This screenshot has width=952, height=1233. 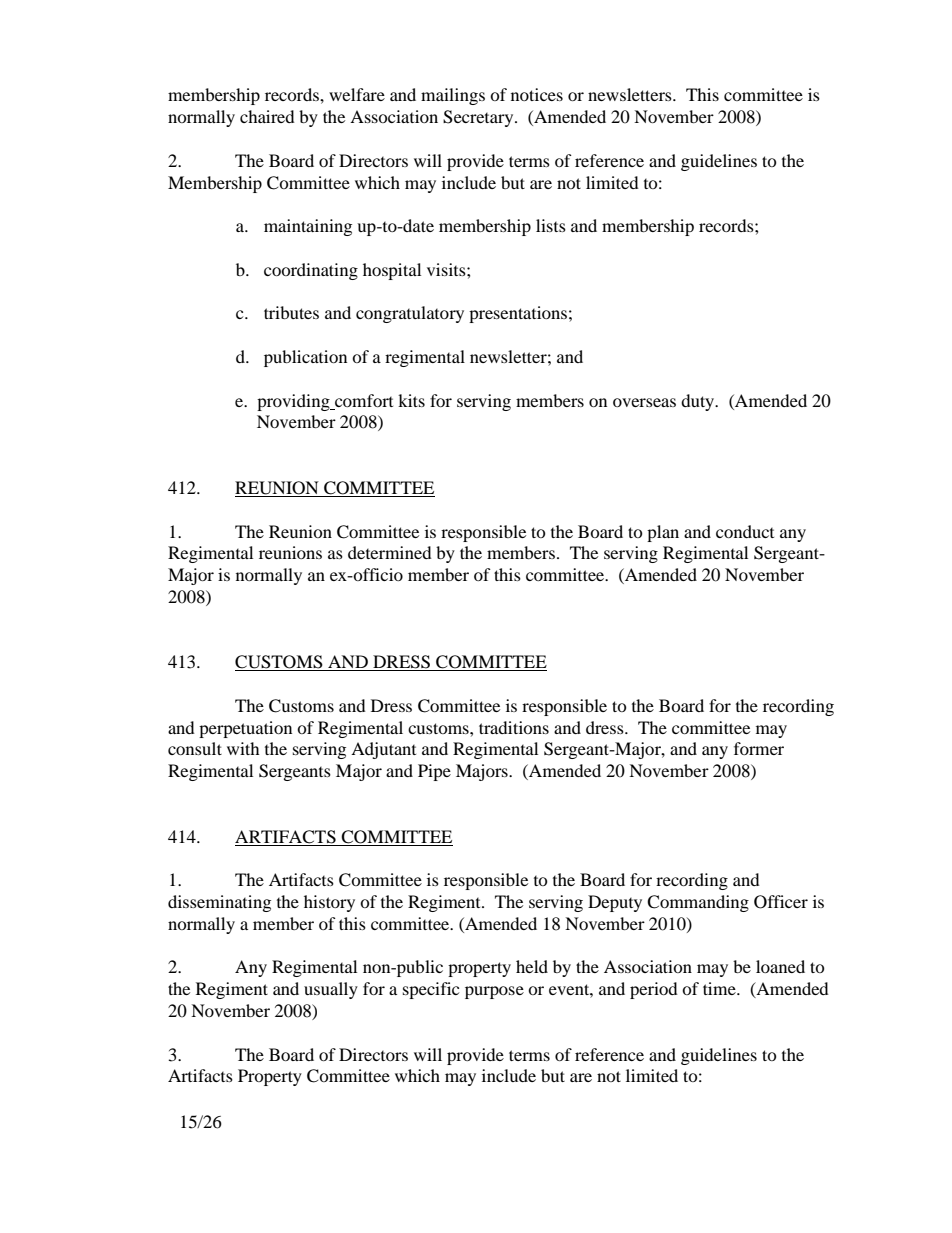 I want to click on former, so click(x=759, y=748).
